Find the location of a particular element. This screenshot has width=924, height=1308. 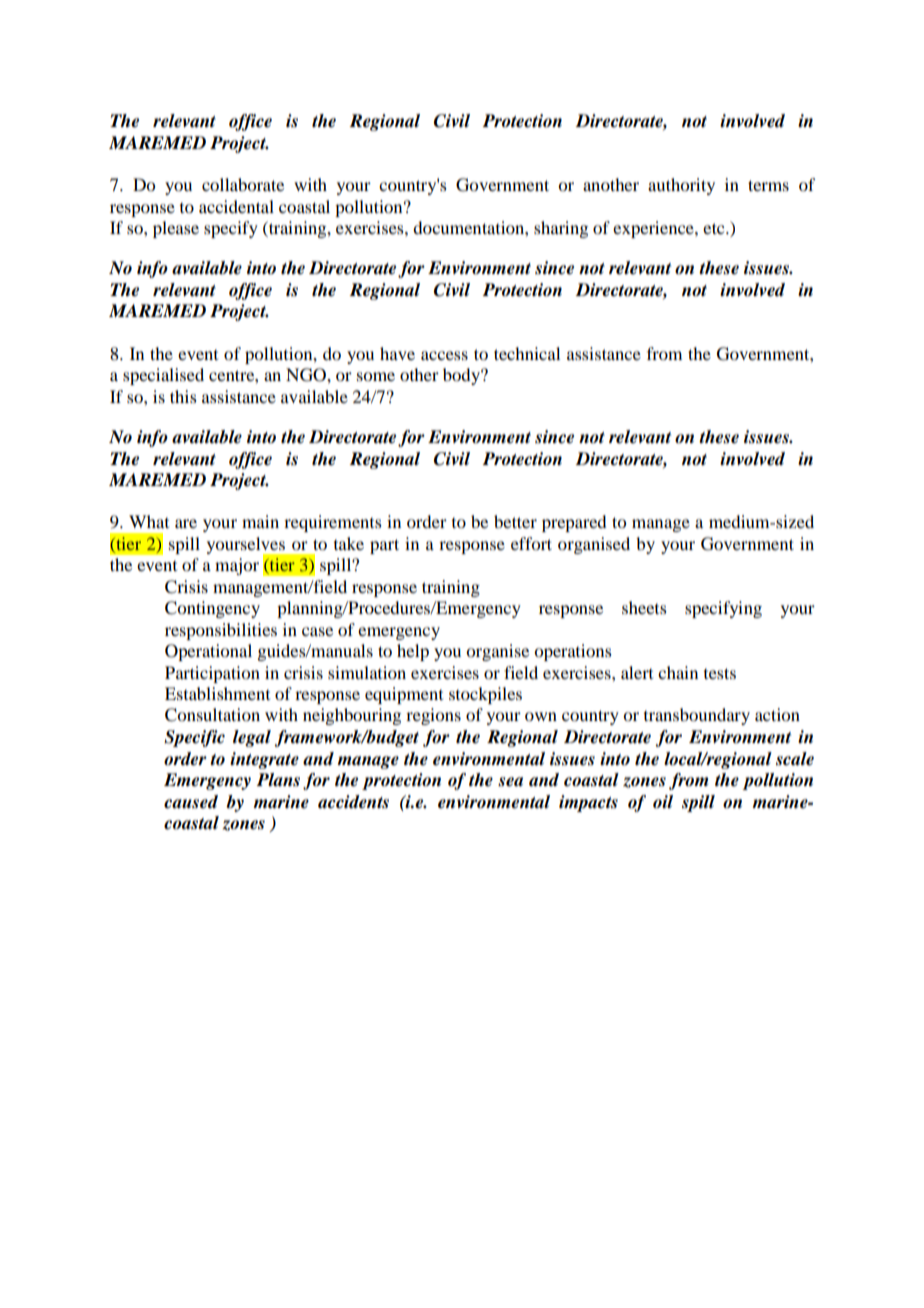

caused is located at coordinates (191, 802).
